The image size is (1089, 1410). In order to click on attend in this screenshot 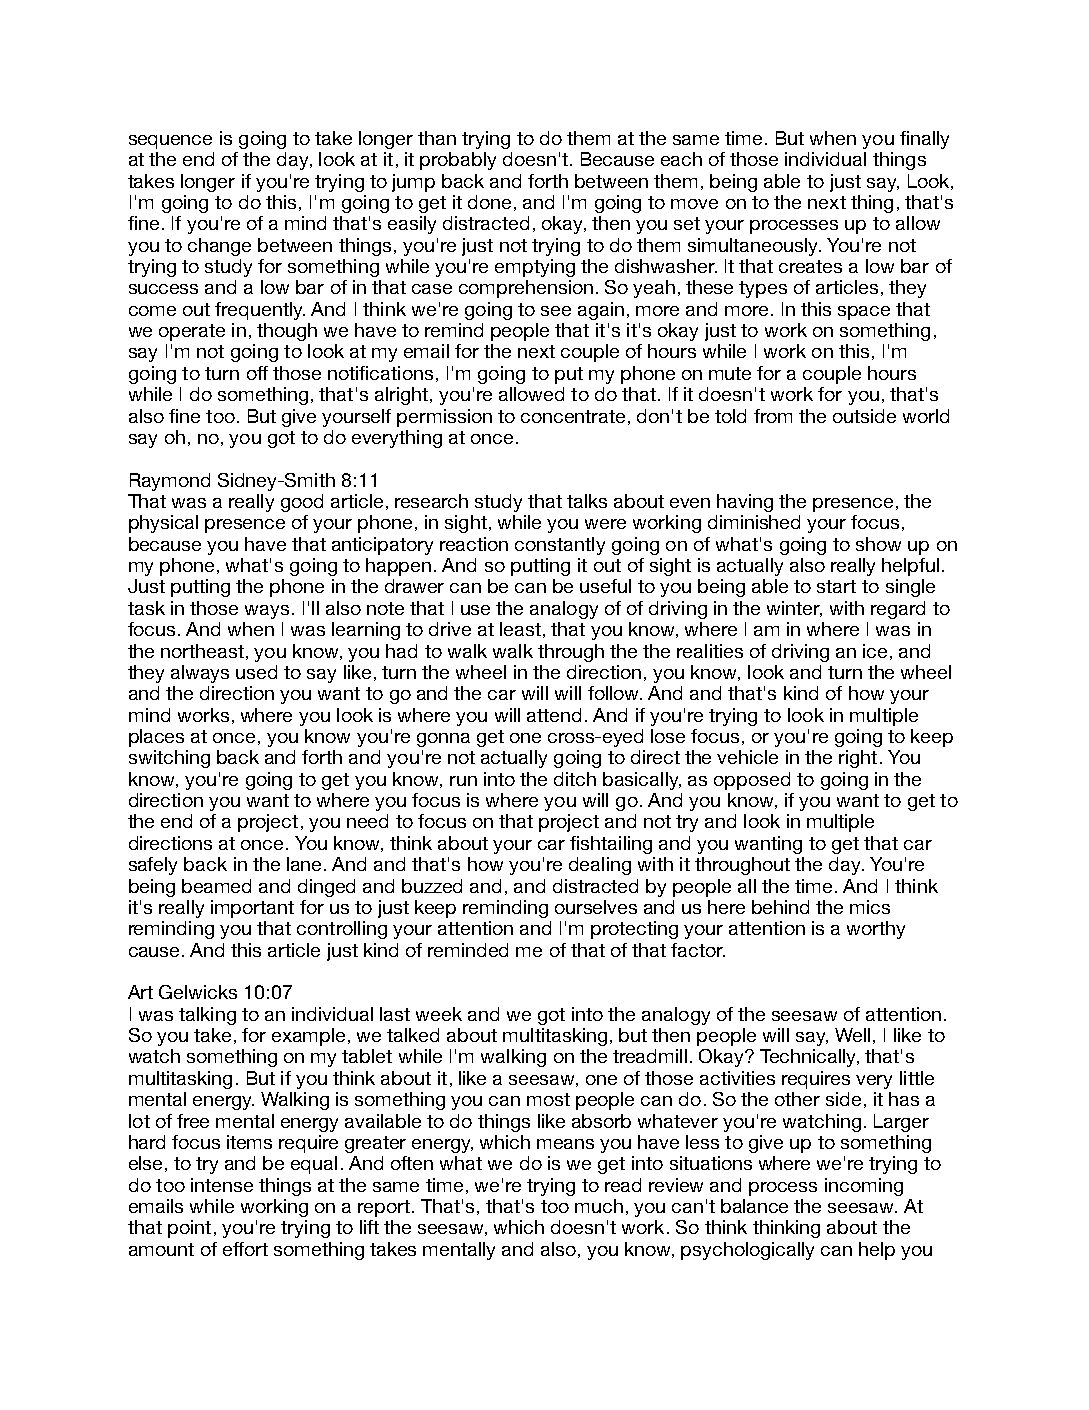, I will do `click(554, 715)`.
